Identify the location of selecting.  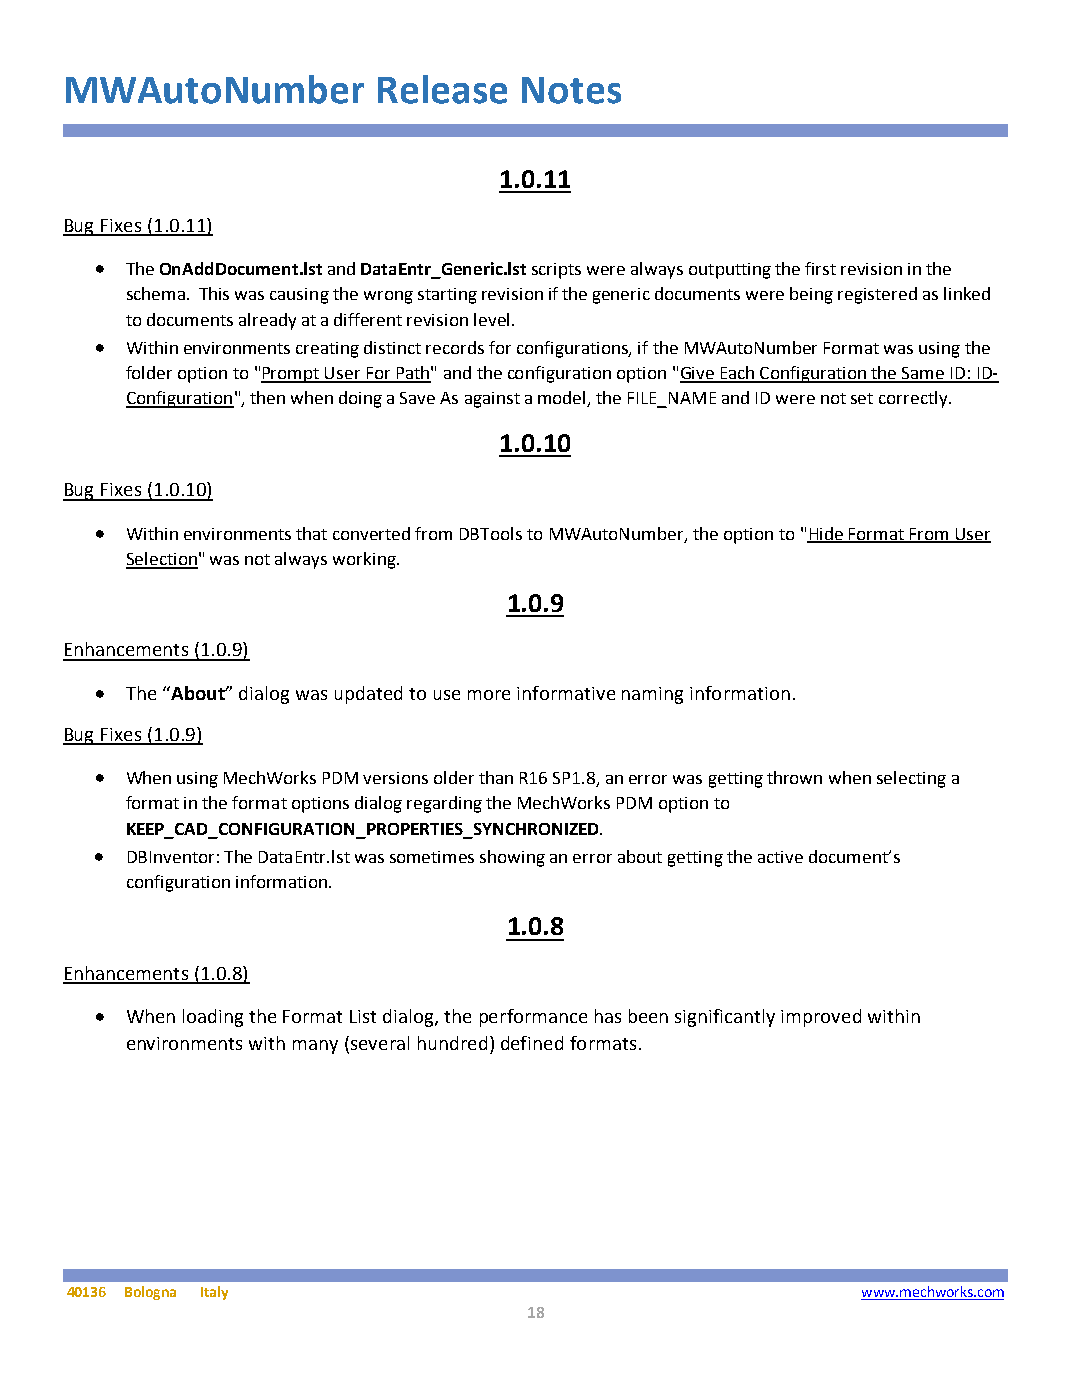
(911, 779).
